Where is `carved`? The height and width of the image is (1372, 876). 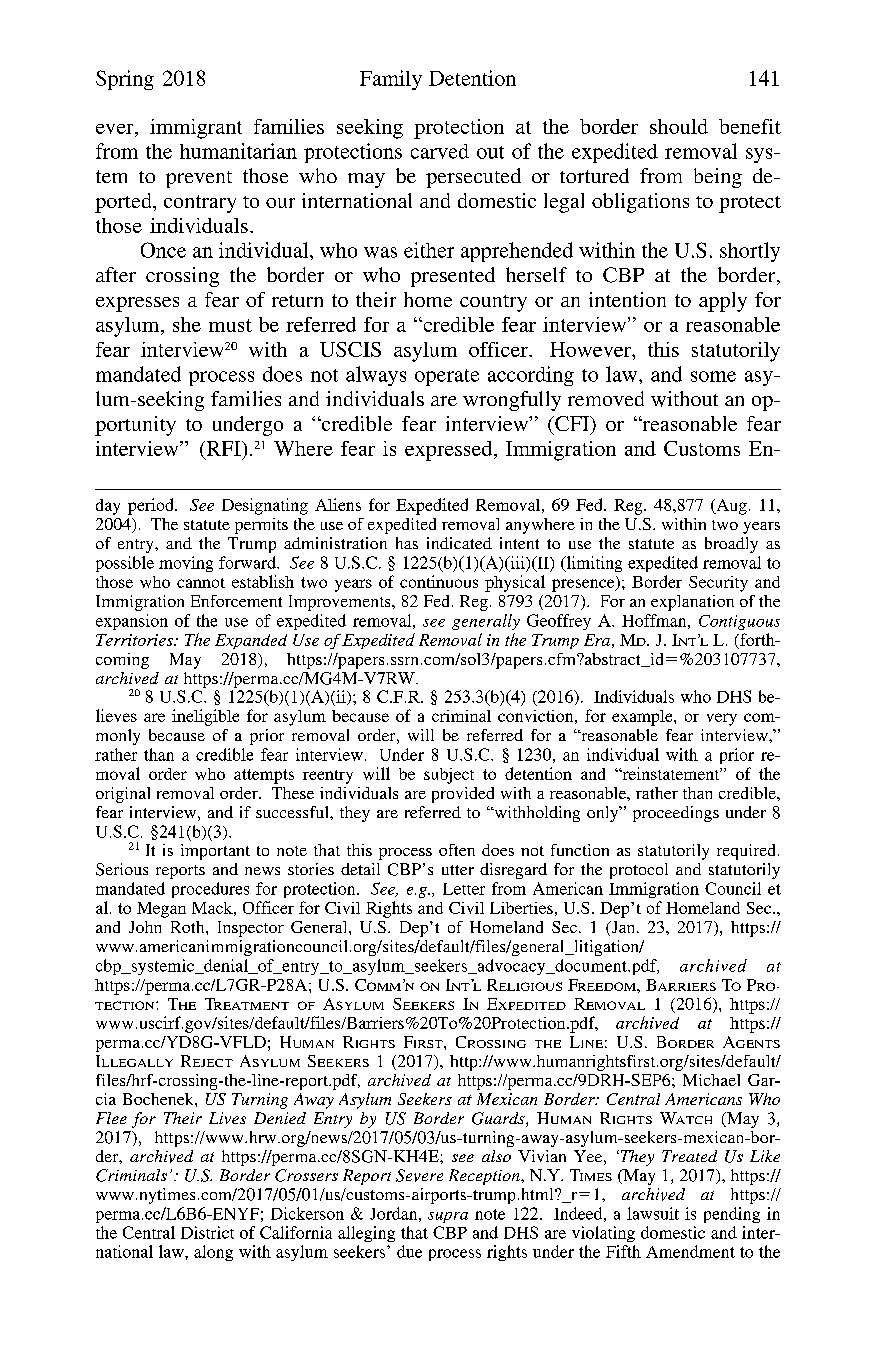 carved is located at coordinates (440, 151).
